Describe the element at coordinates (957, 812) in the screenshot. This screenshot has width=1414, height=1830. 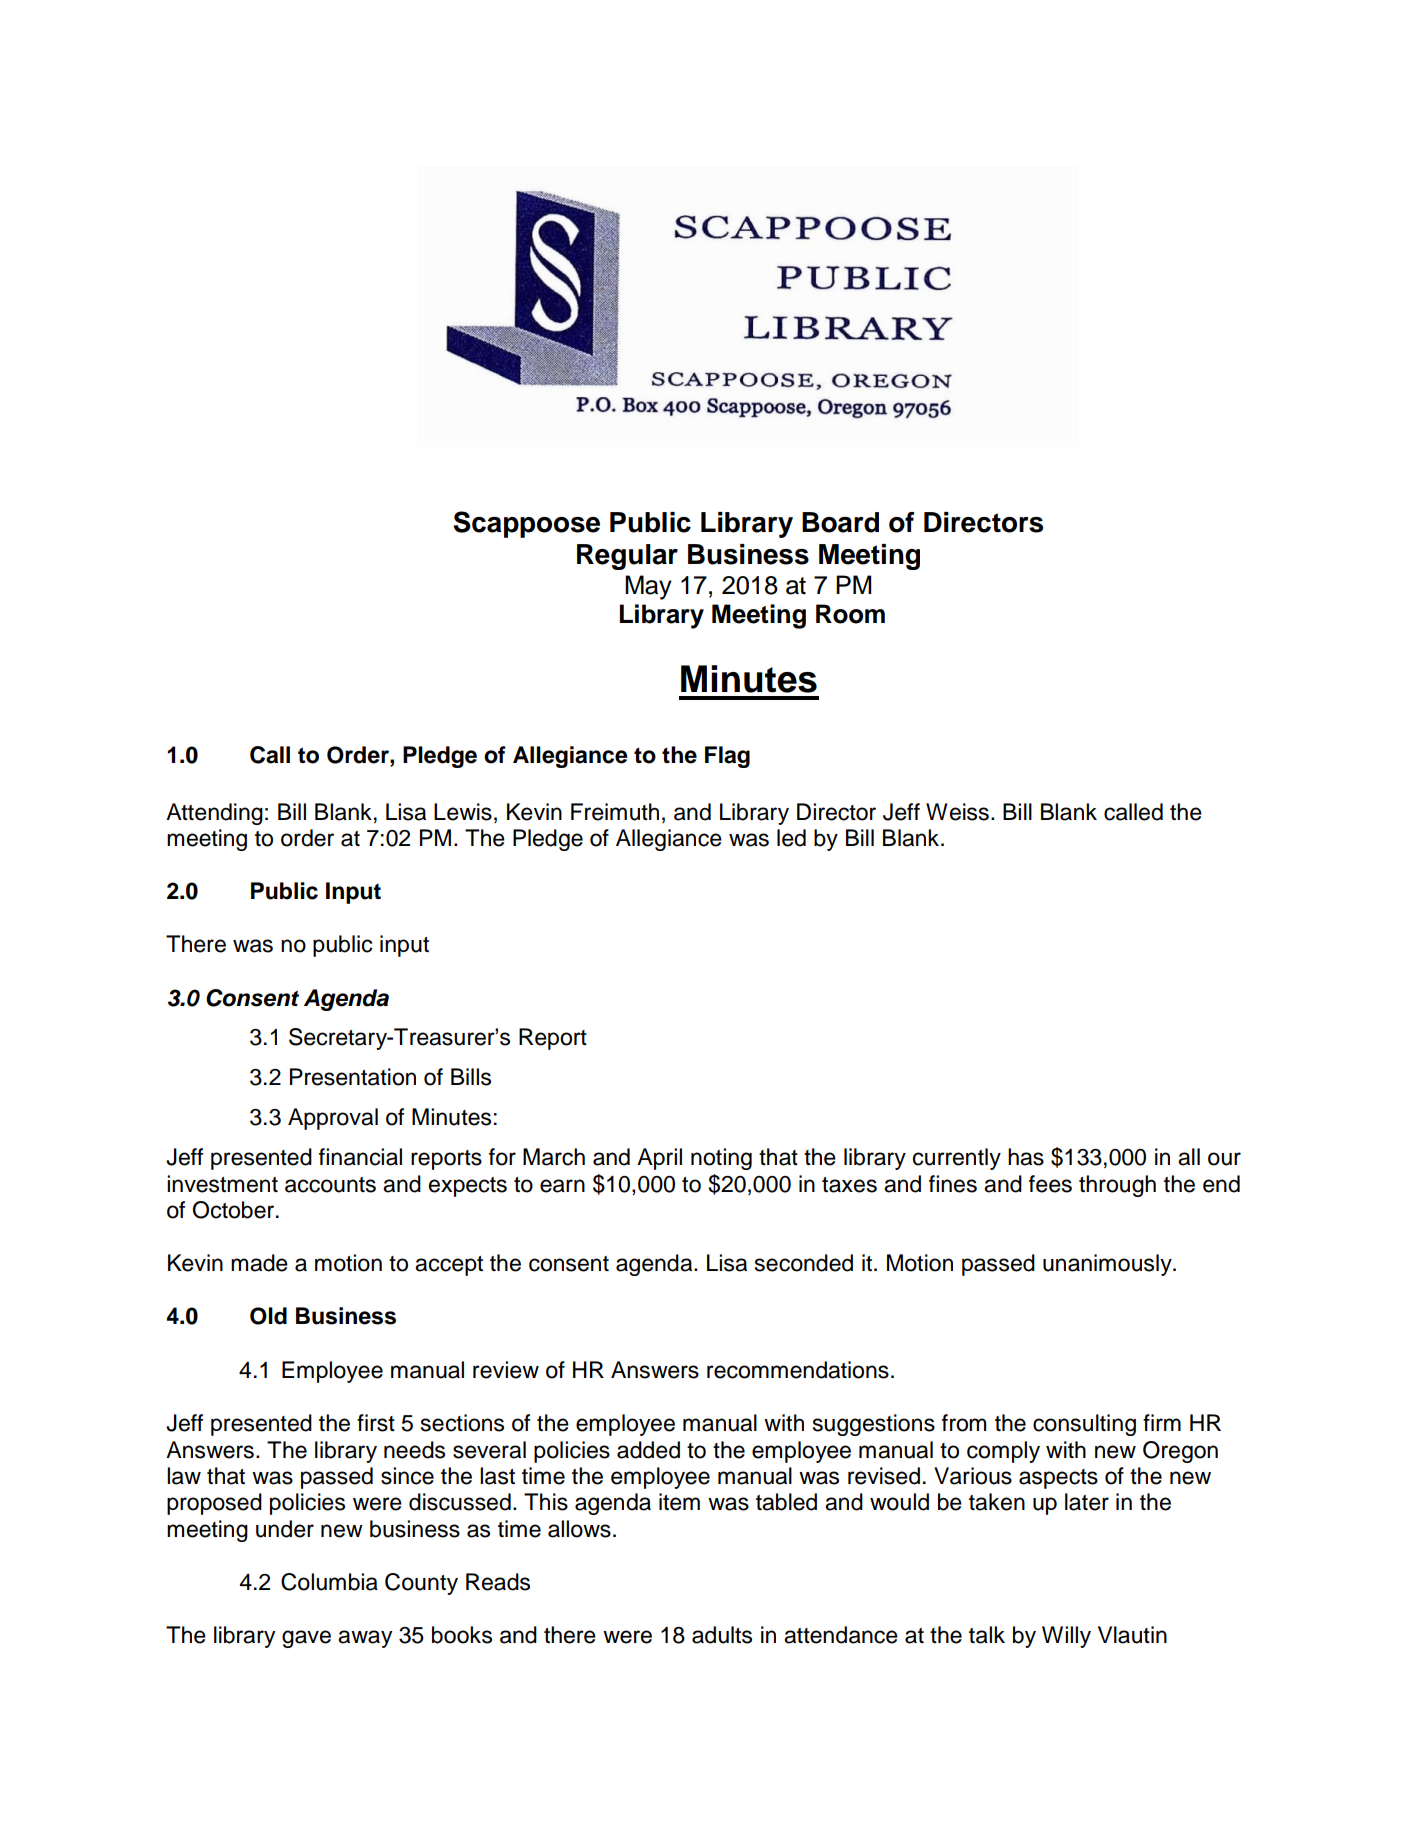
I see `Weiss` at that location.
